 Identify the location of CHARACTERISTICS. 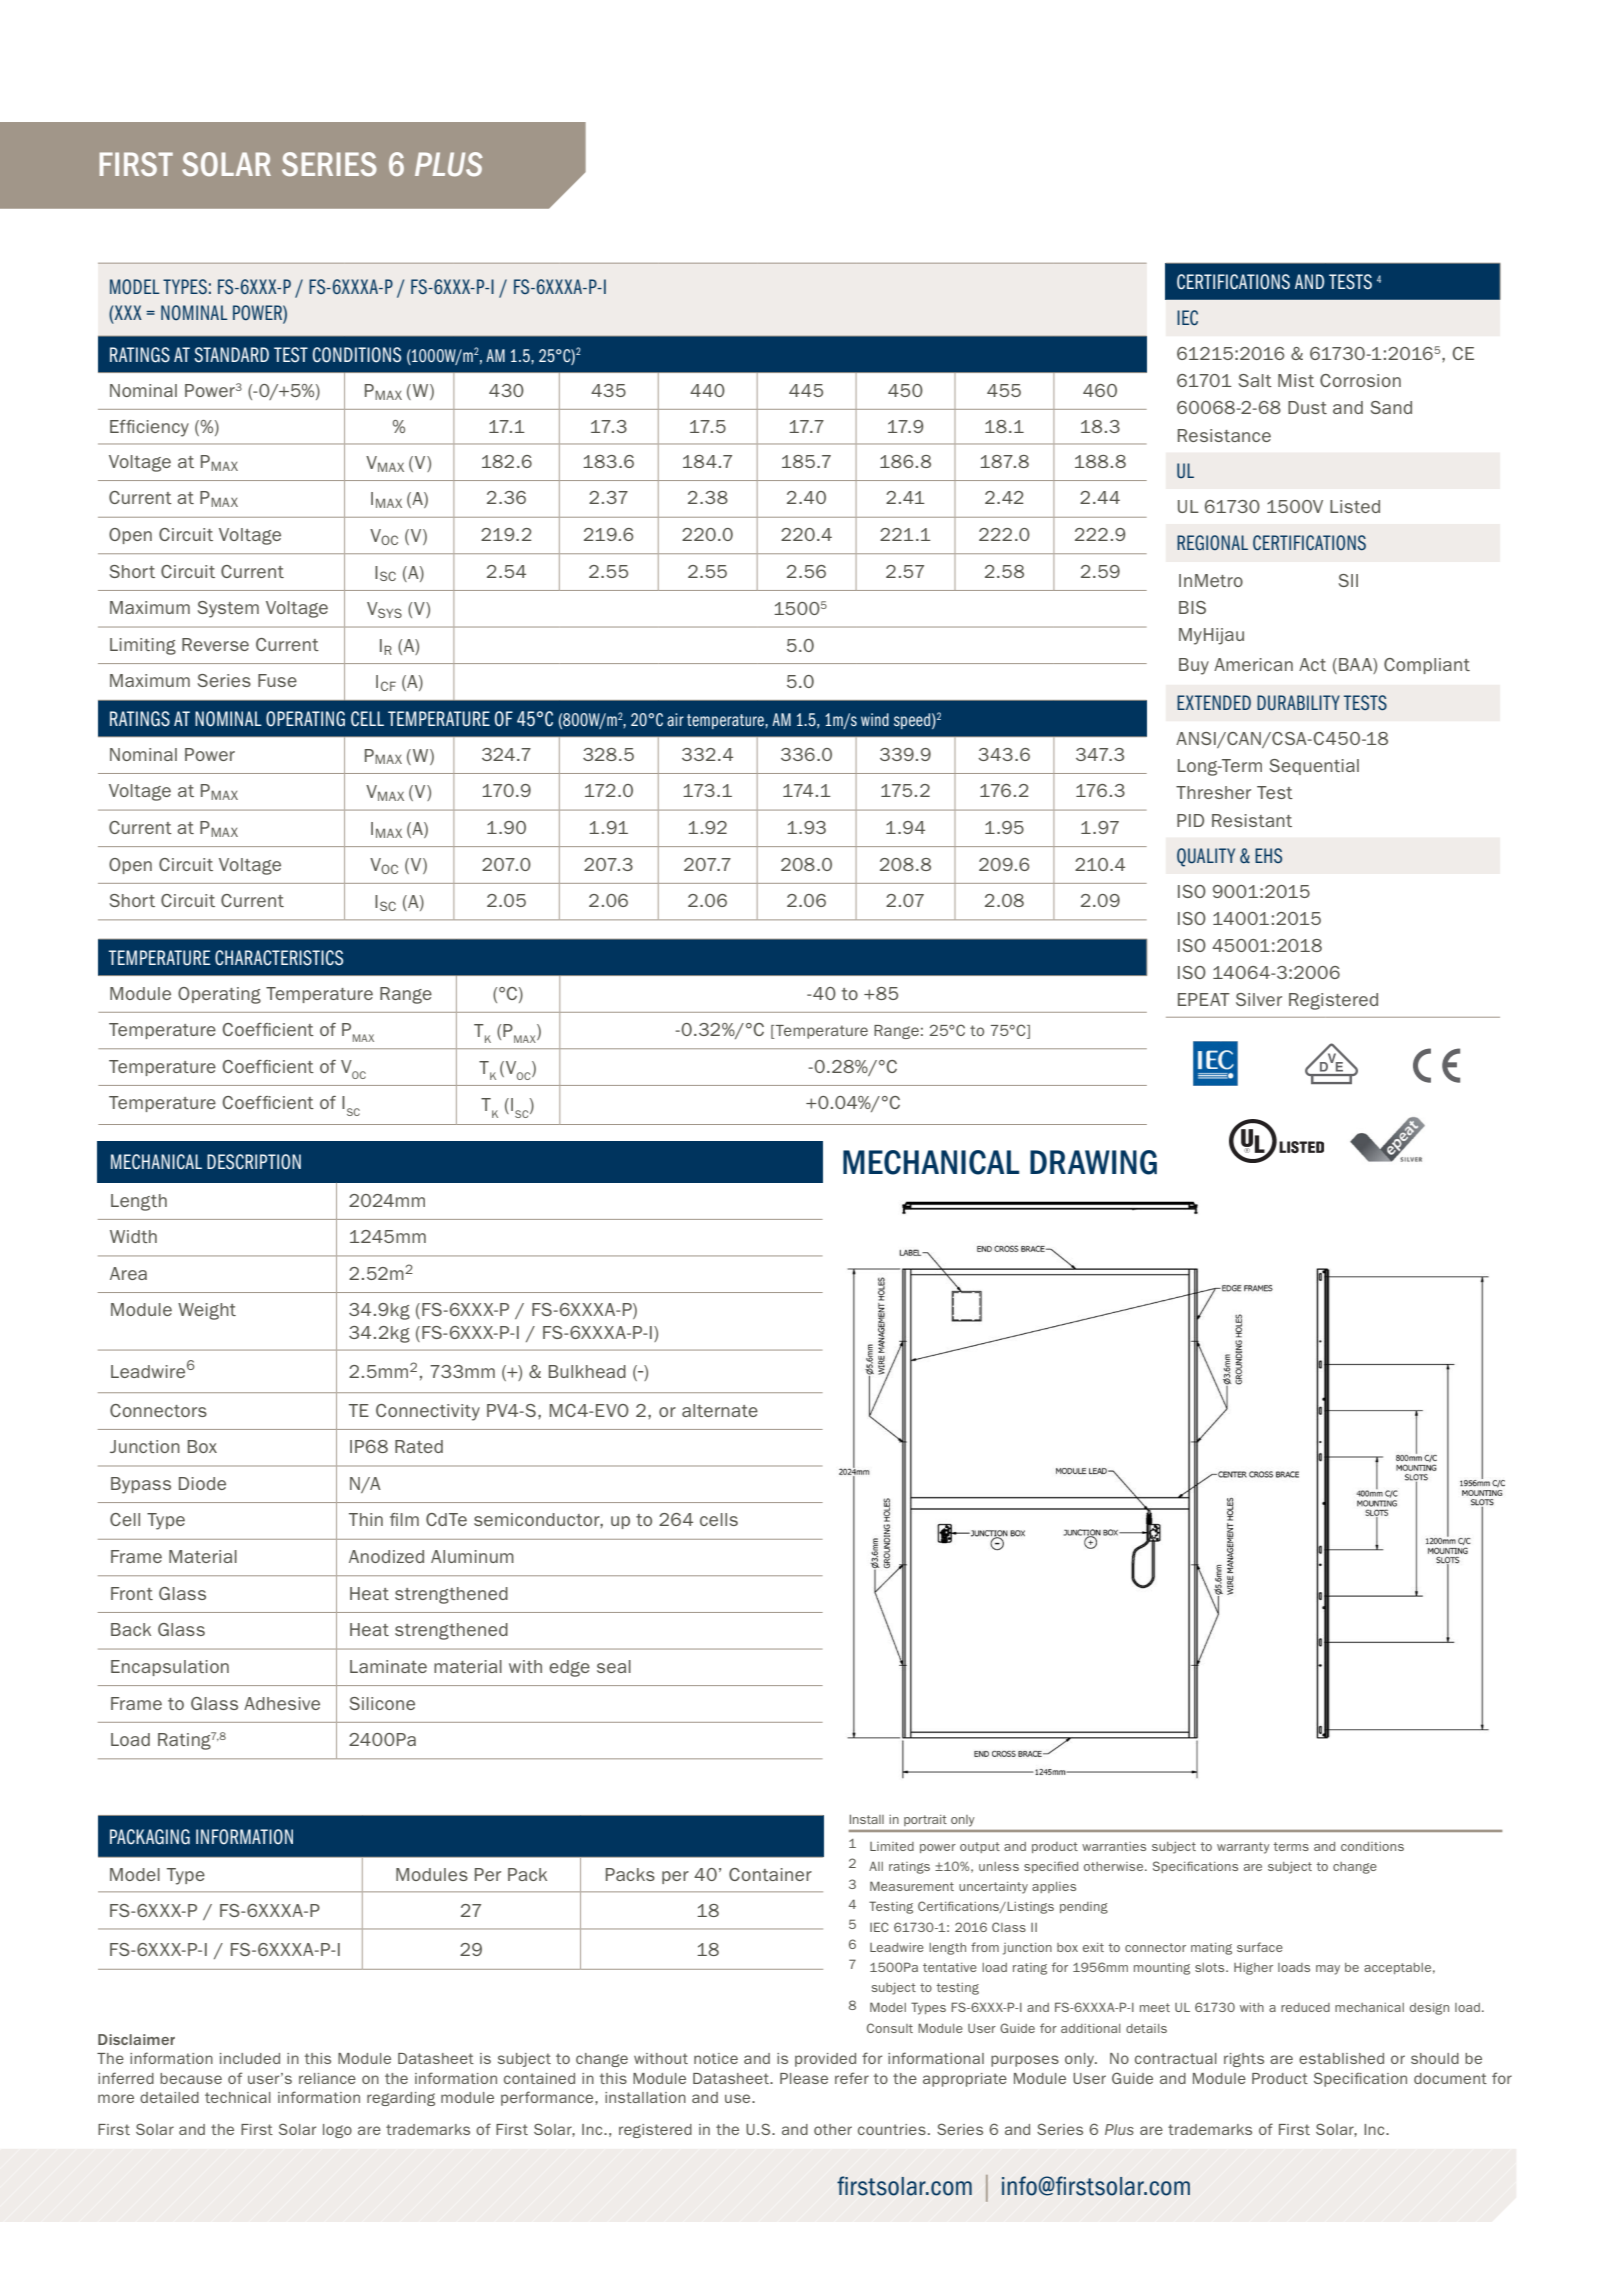
(279, 958).
